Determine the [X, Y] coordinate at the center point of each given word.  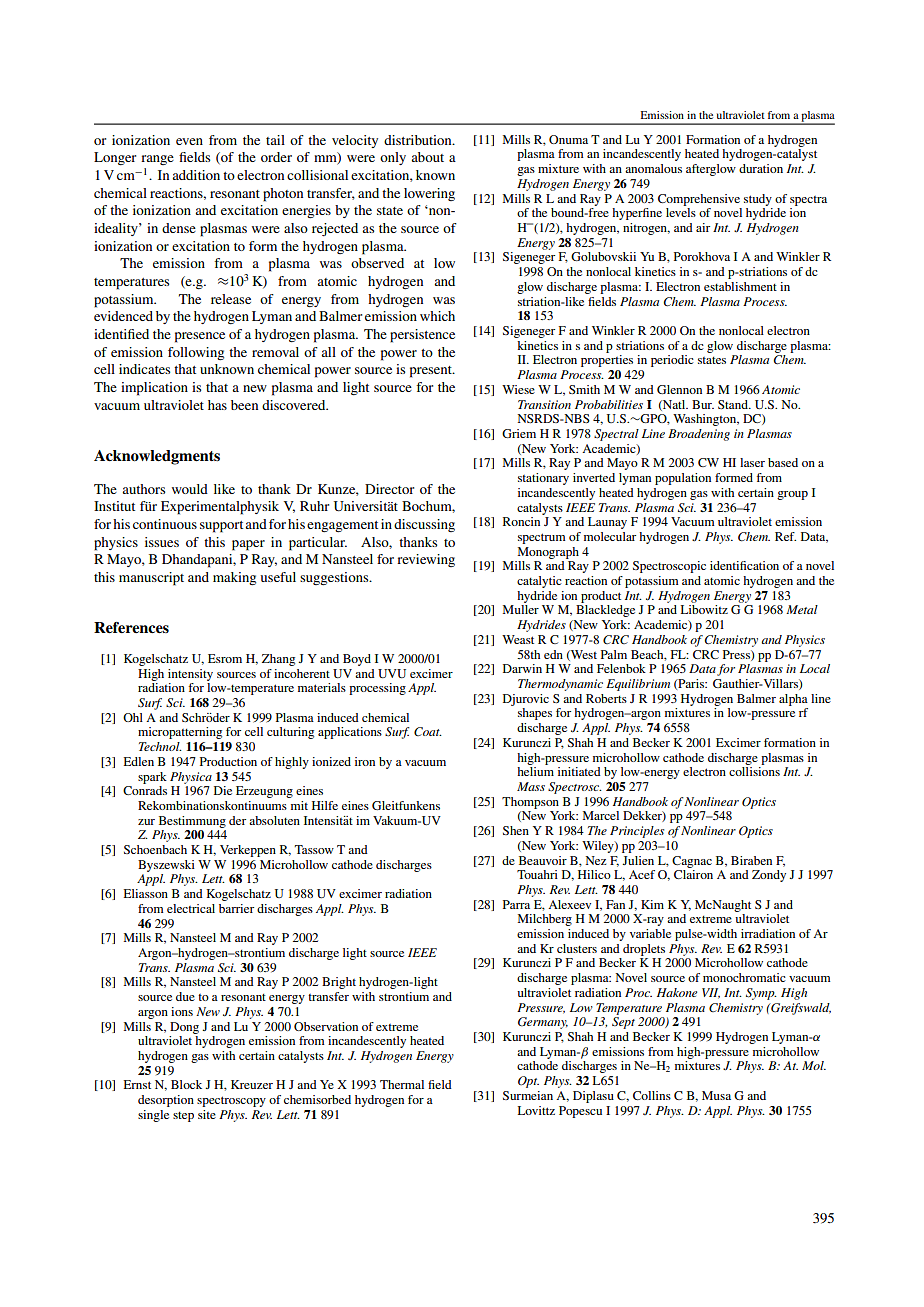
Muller [521, 609]
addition [196, 175]
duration [761, 168]
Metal [802, 609]
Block [186, 1084]
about [427, 157]
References [131, 628]
